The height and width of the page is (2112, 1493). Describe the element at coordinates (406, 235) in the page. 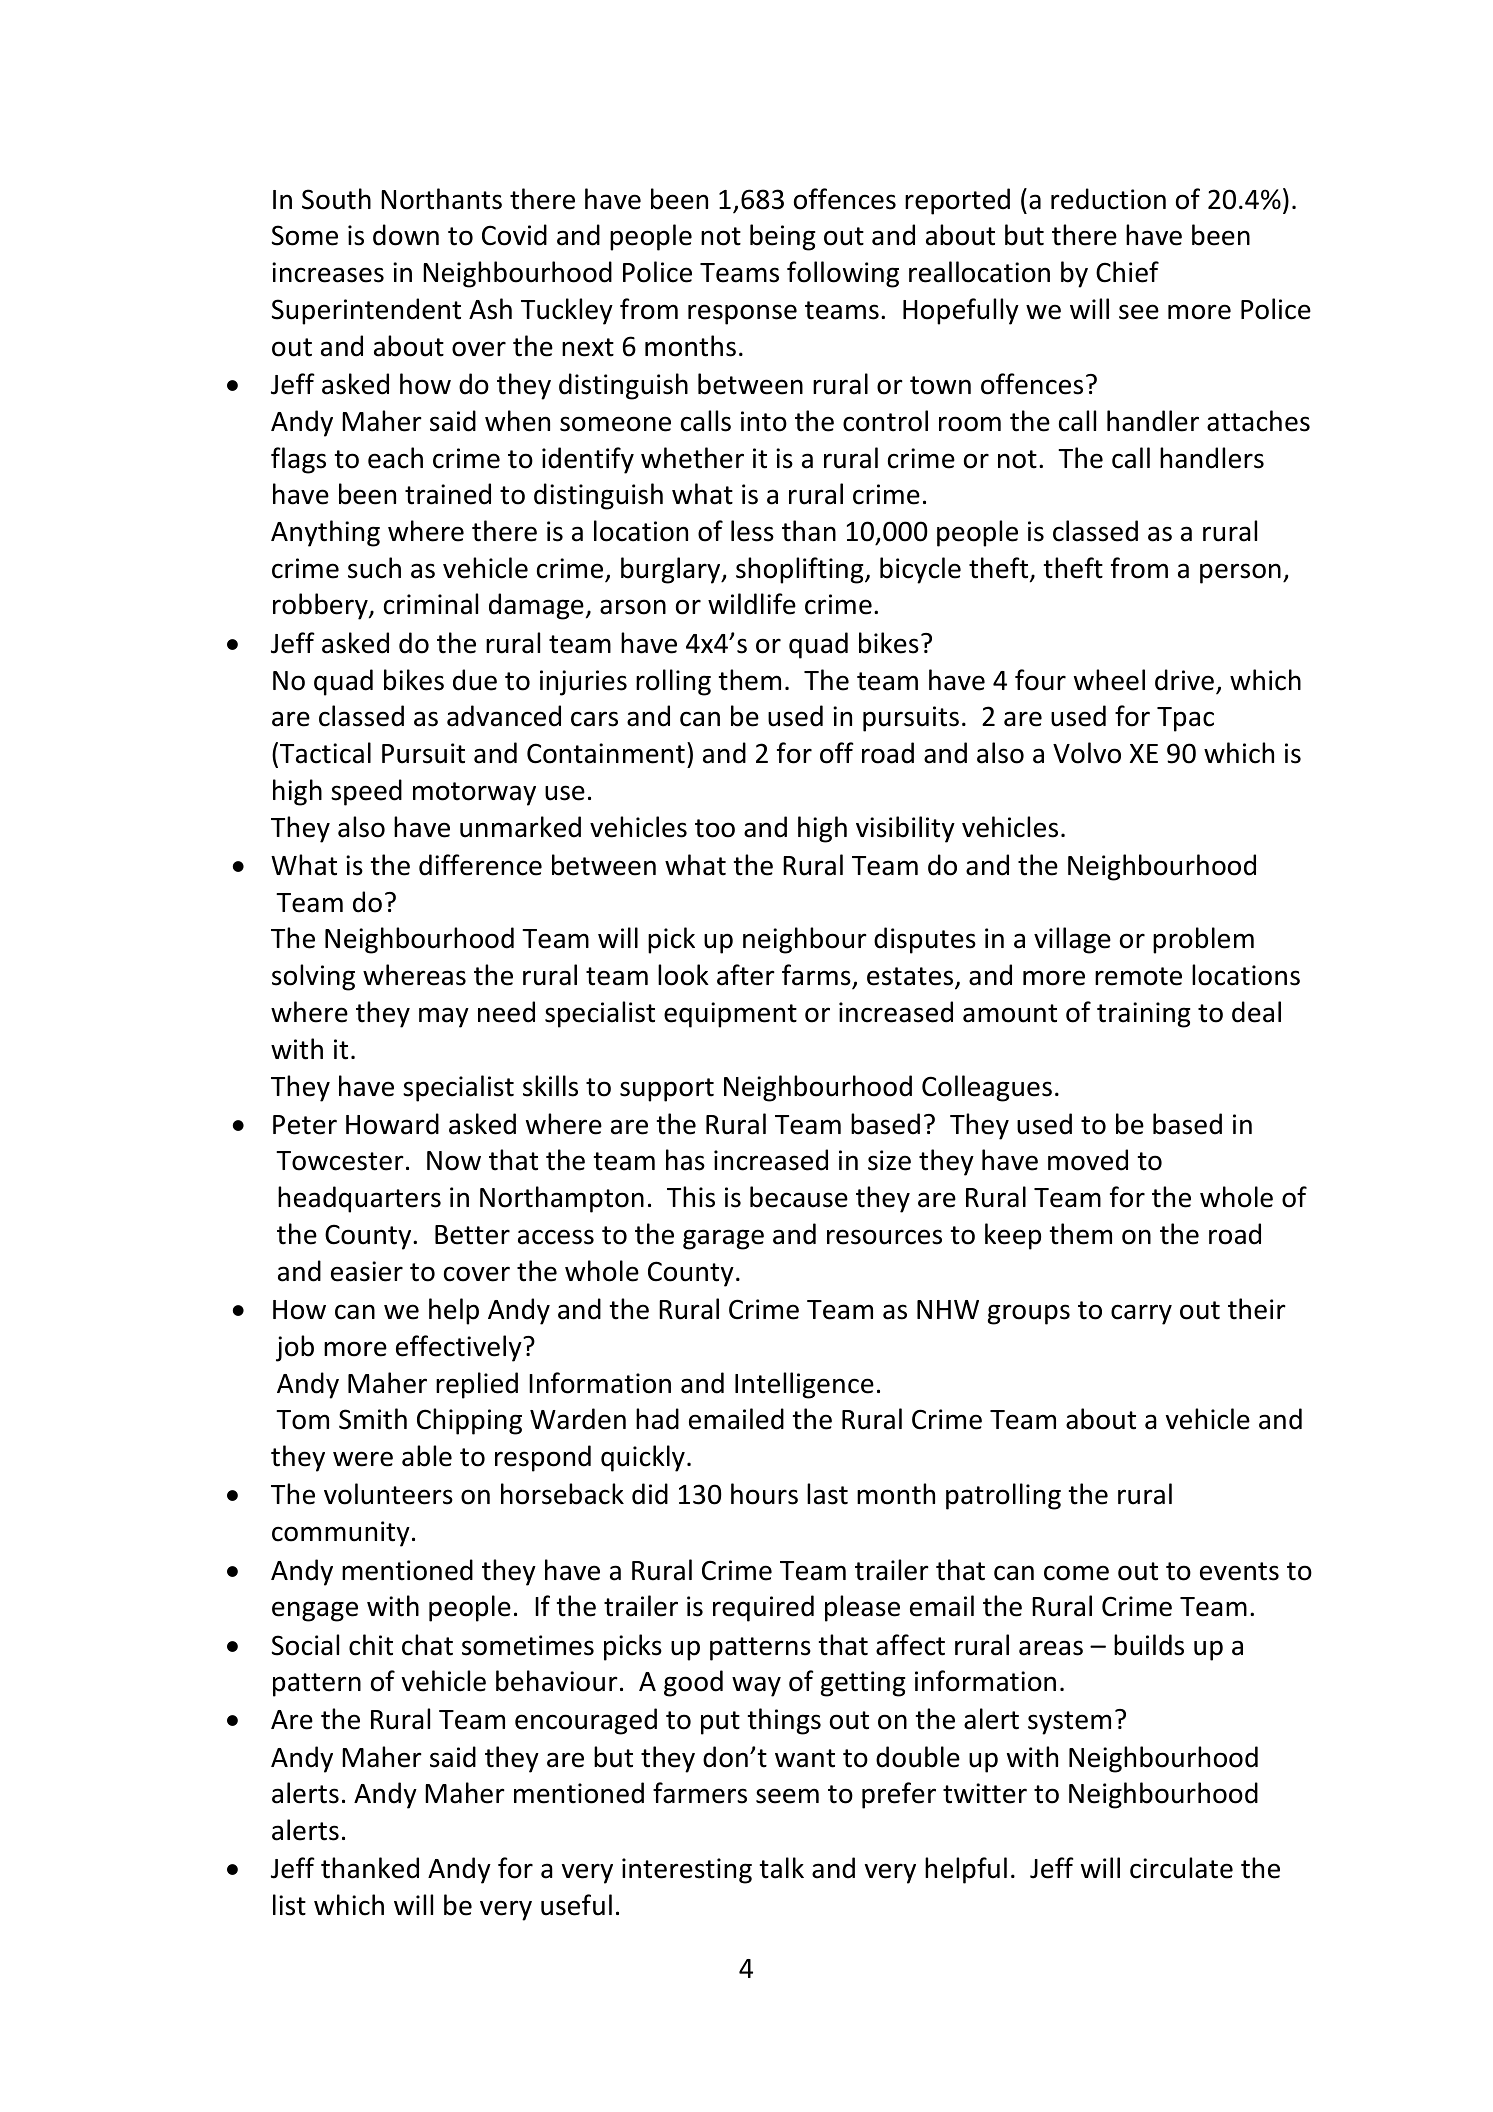

I see `down` at that location.
